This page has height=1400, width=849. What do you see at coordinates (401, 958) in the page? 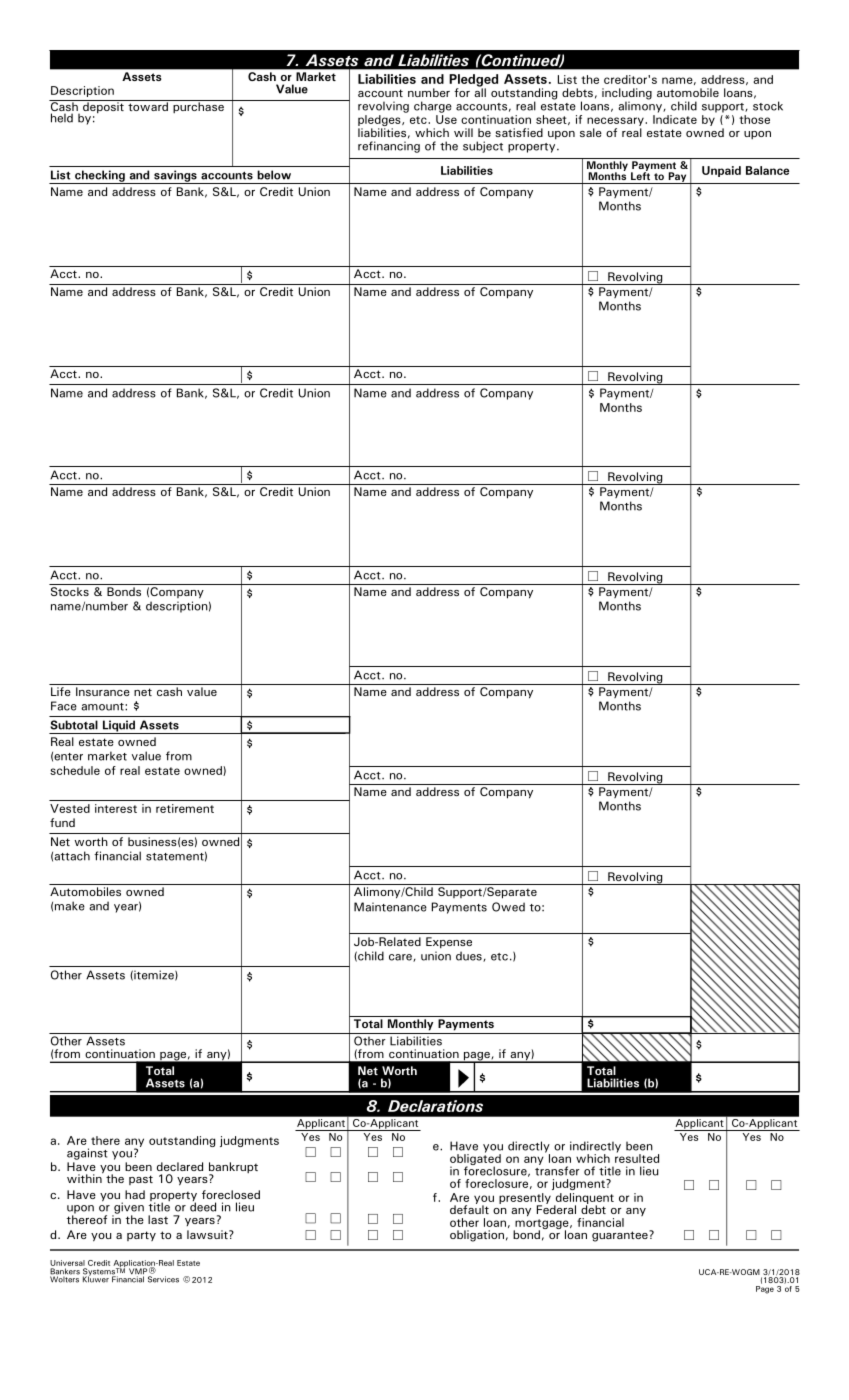
I see `care` at bounding box center [401, 958].
